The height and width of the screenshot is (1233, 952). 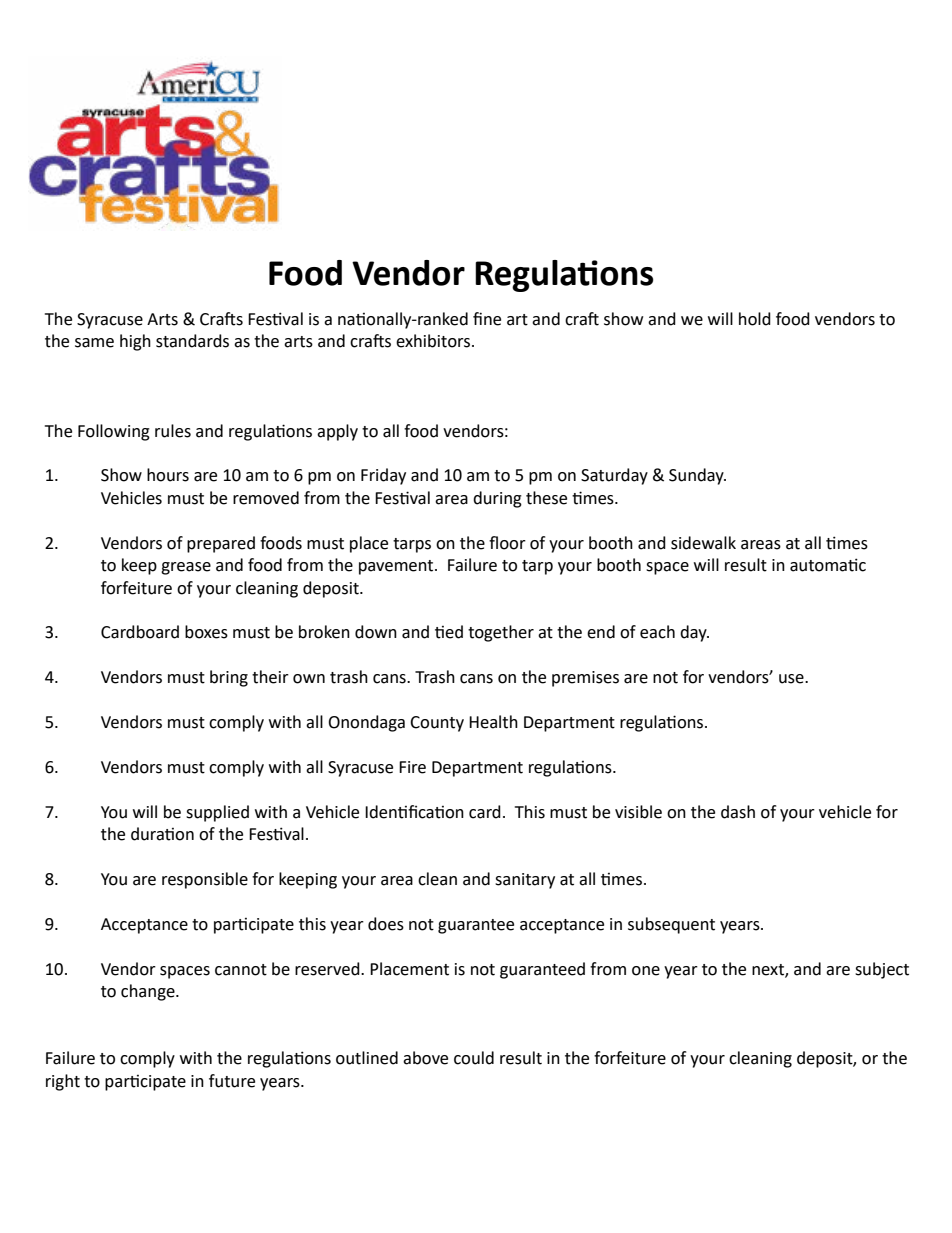 I want to click on Health, so click(x=493, y=722).
